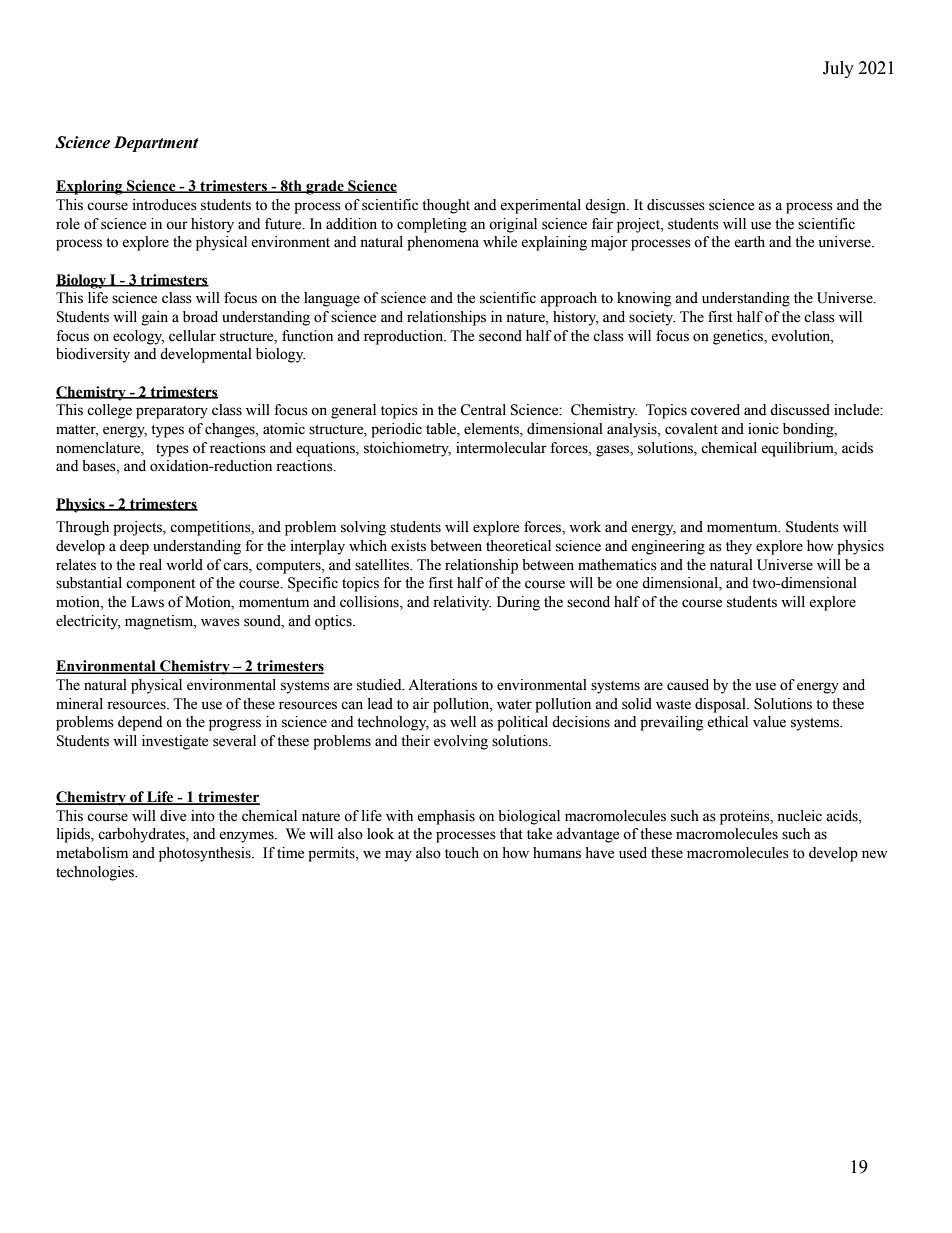 This screenshot has height=1233, width=952. Describe the element at coordinates (749, 242) in the screenshot. I see `earth` at that location.
